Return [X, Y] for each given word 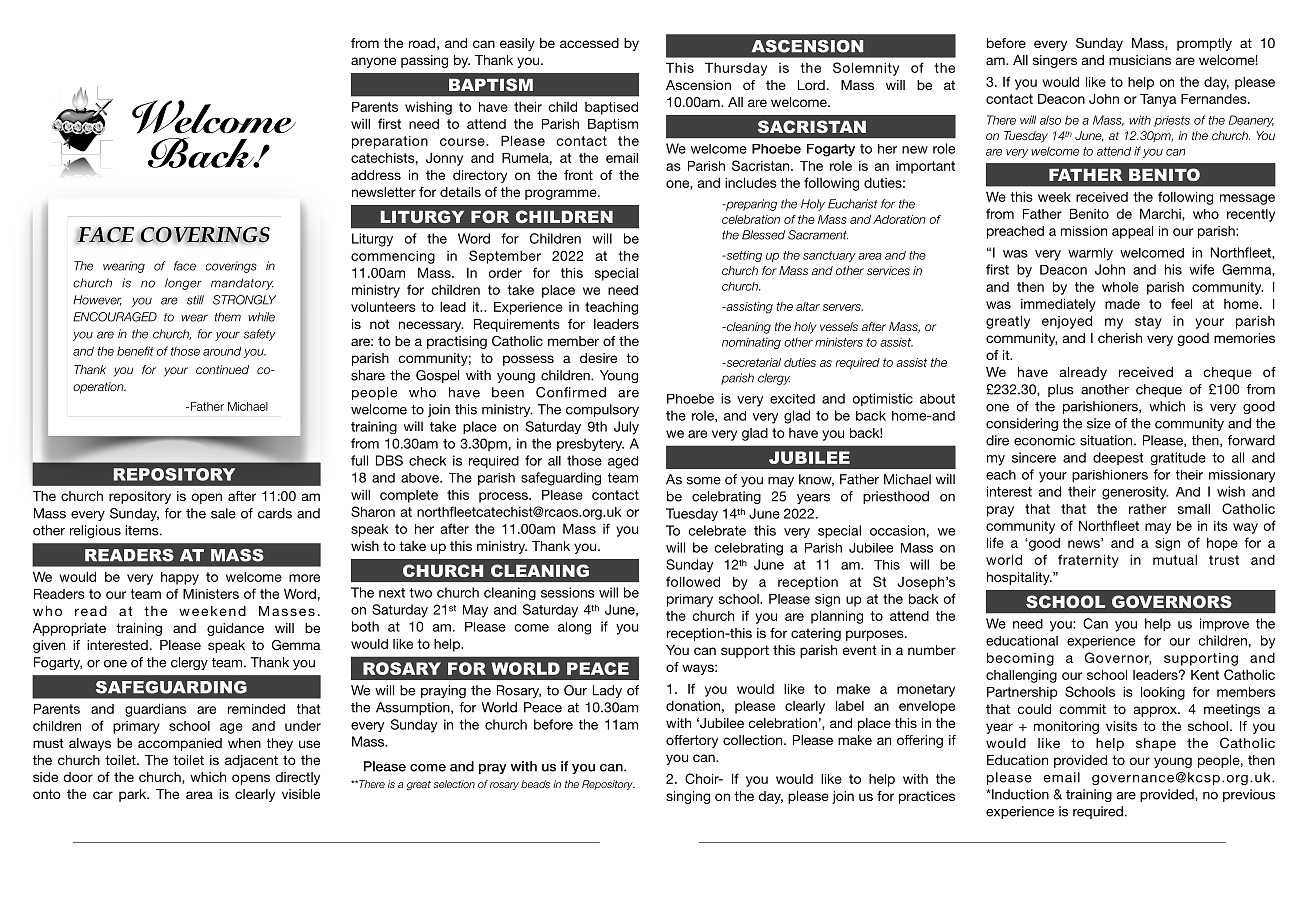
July [626, 428]
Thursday [736, 69]
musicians [1140, 60]
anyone [373, 62]
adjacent [251, 761]
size [1099, 423]
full [359, 460]
